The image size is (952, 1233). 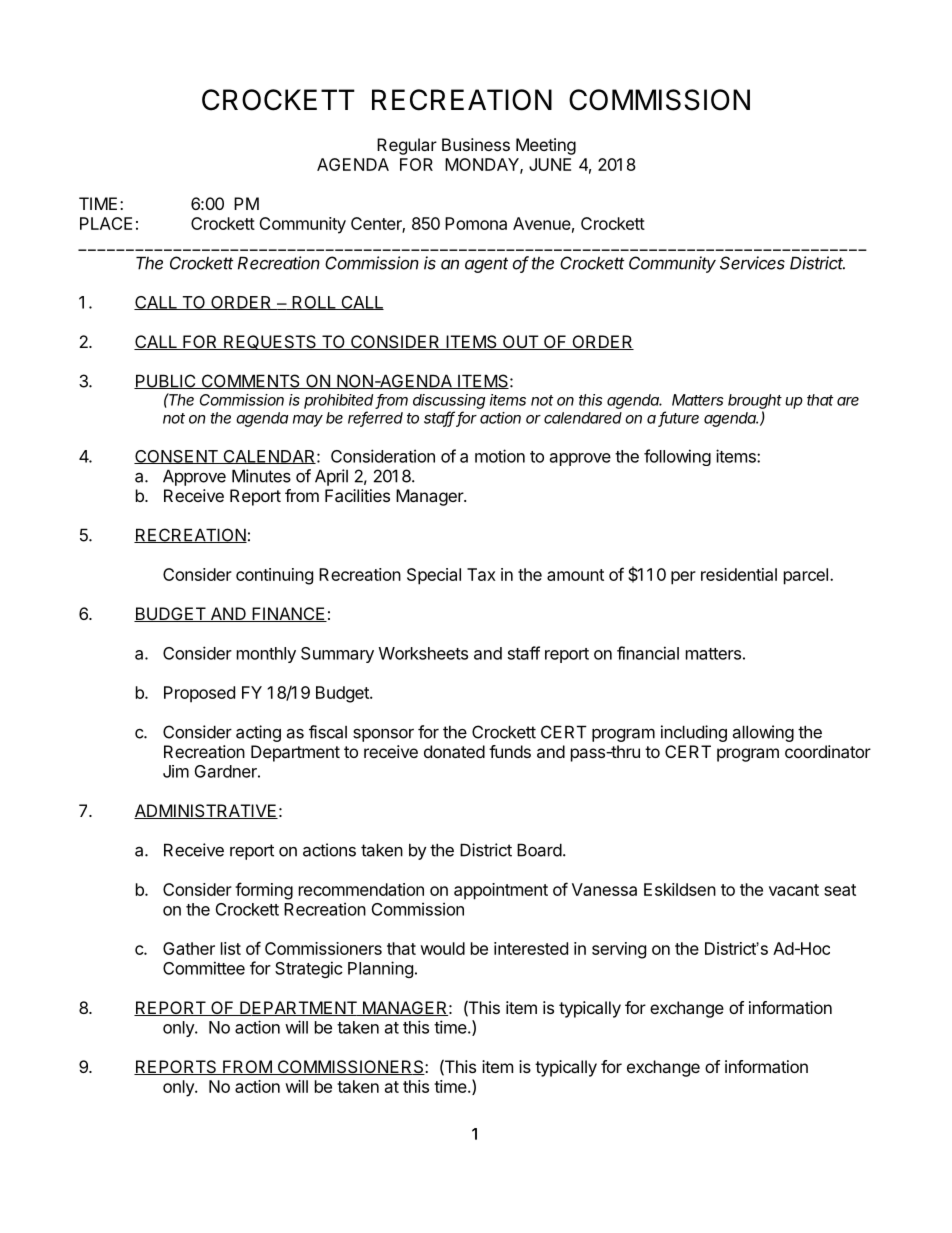 What do you see at coordinates (177, 457) in the screenshot?
I see `CONSENT` at bounding box center [177, 457].
